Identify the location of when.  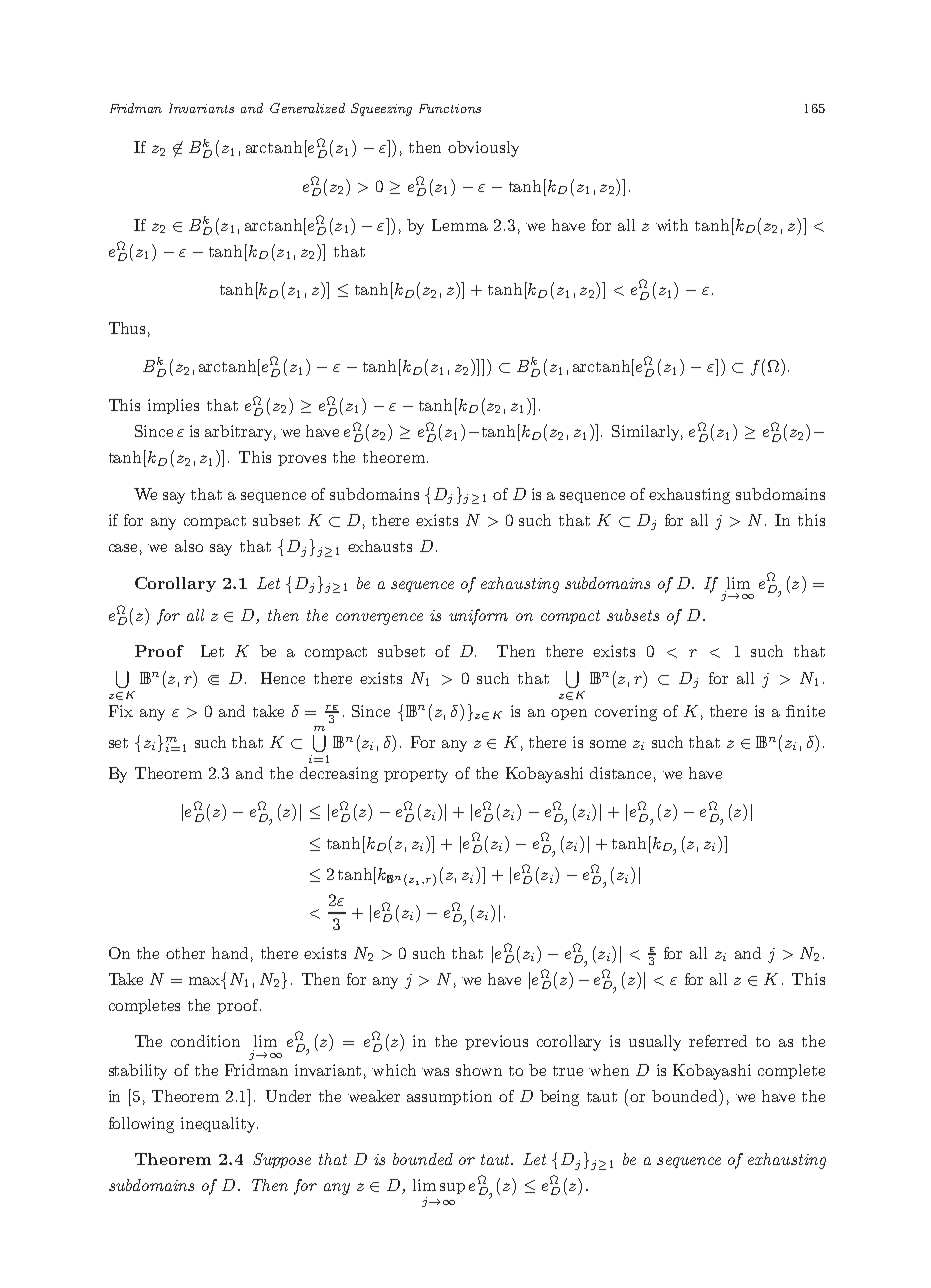
(609, 1070).
